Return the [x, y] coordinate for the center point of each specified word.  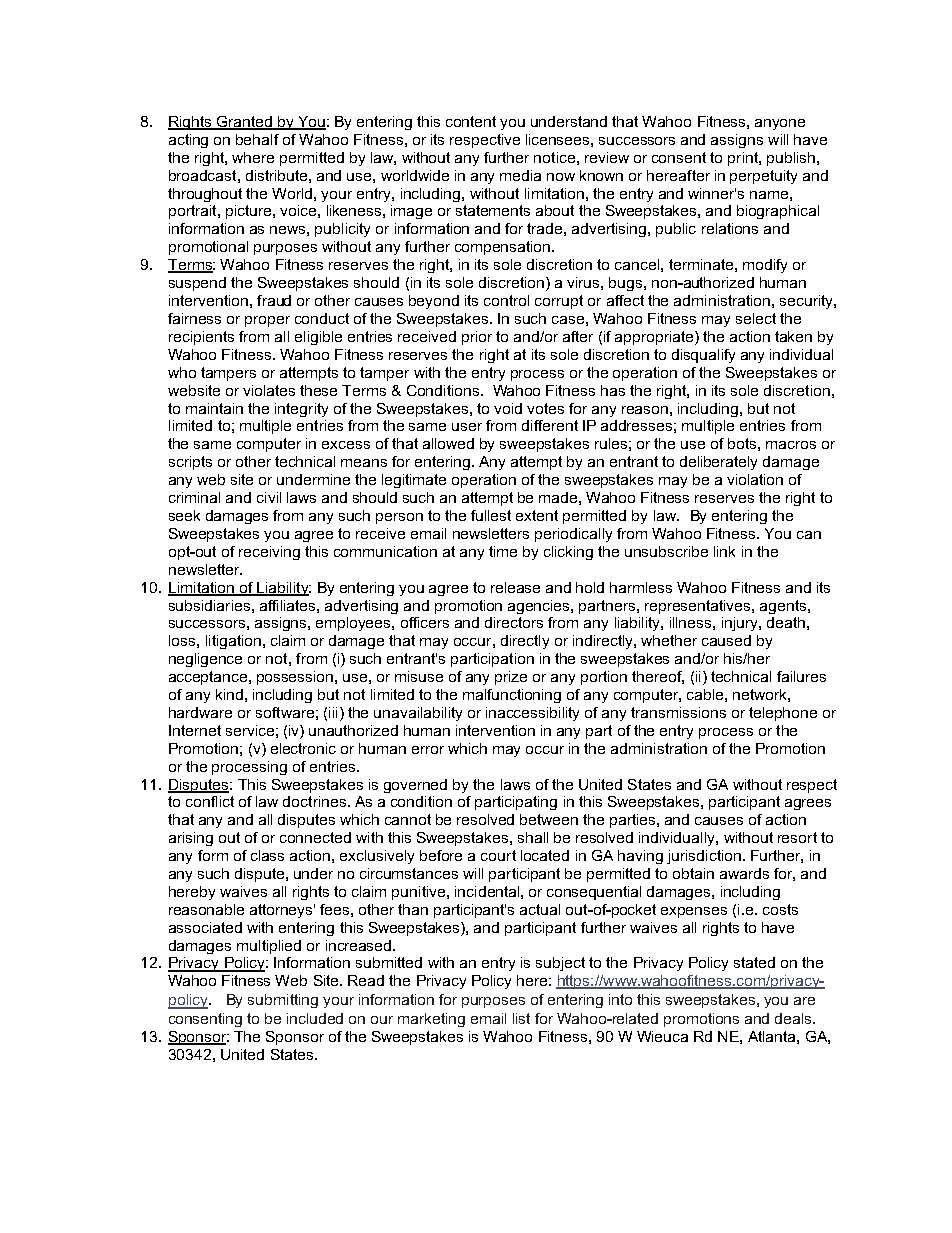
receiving [269, 553]
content [471, 121]
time [503, 551]
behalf [257, 139]
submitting [283, 1001]
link [724, 551]
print [744, 159]
